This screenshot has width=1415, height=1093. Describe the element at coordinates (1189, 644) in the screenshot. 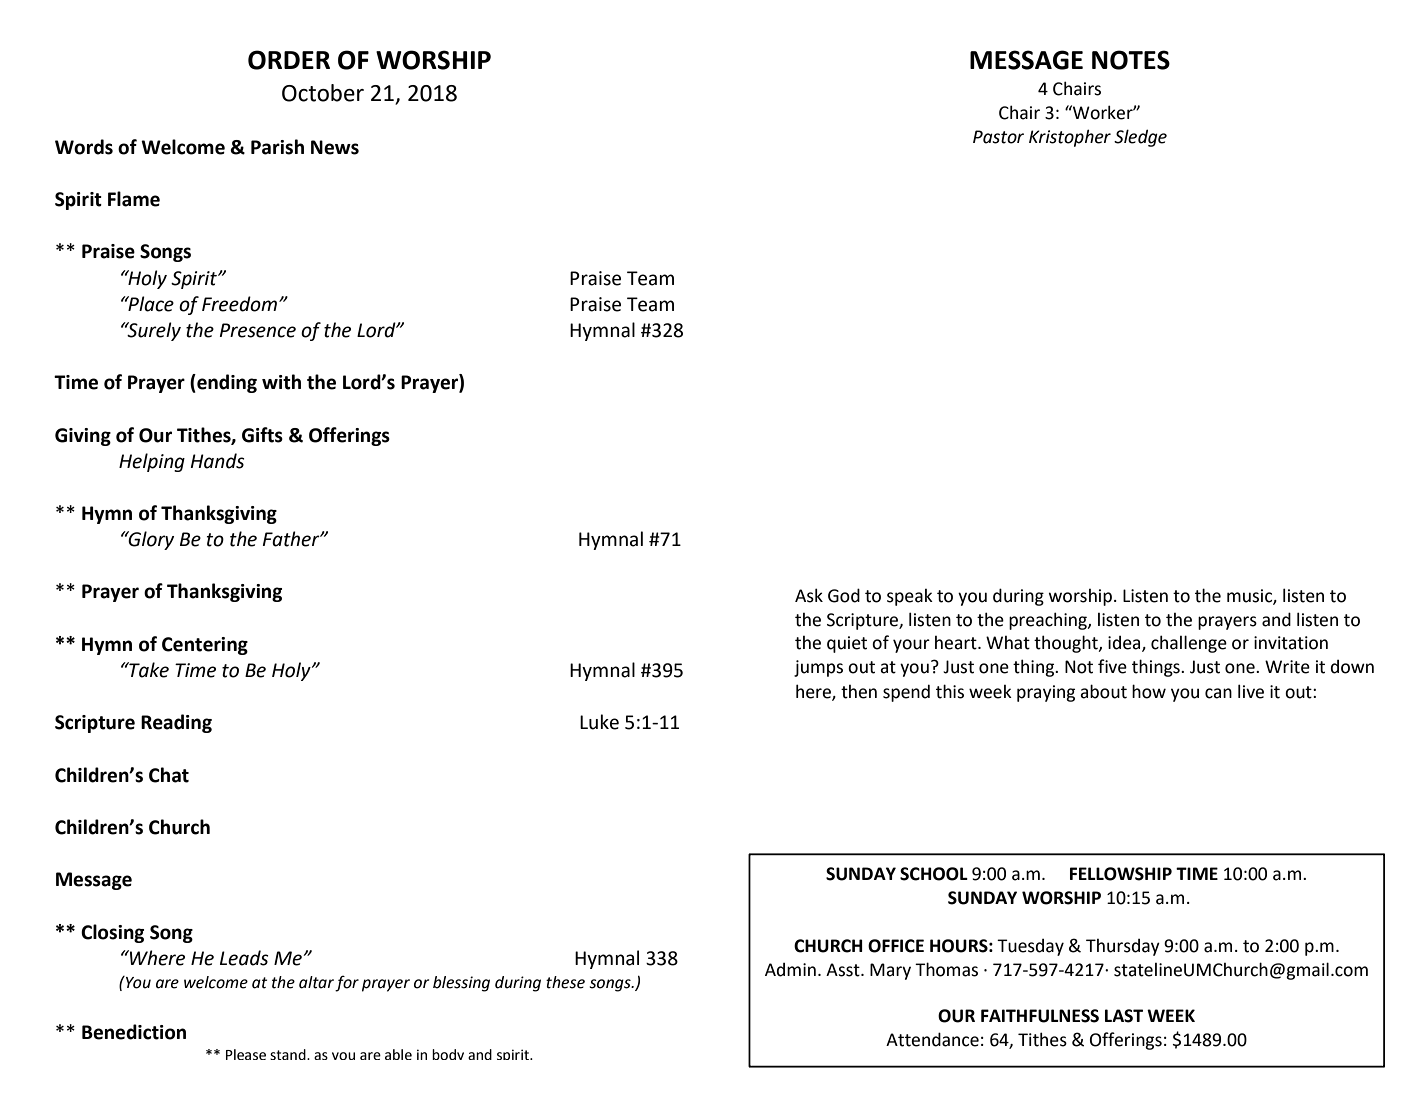

I see `challenge` at that location.
